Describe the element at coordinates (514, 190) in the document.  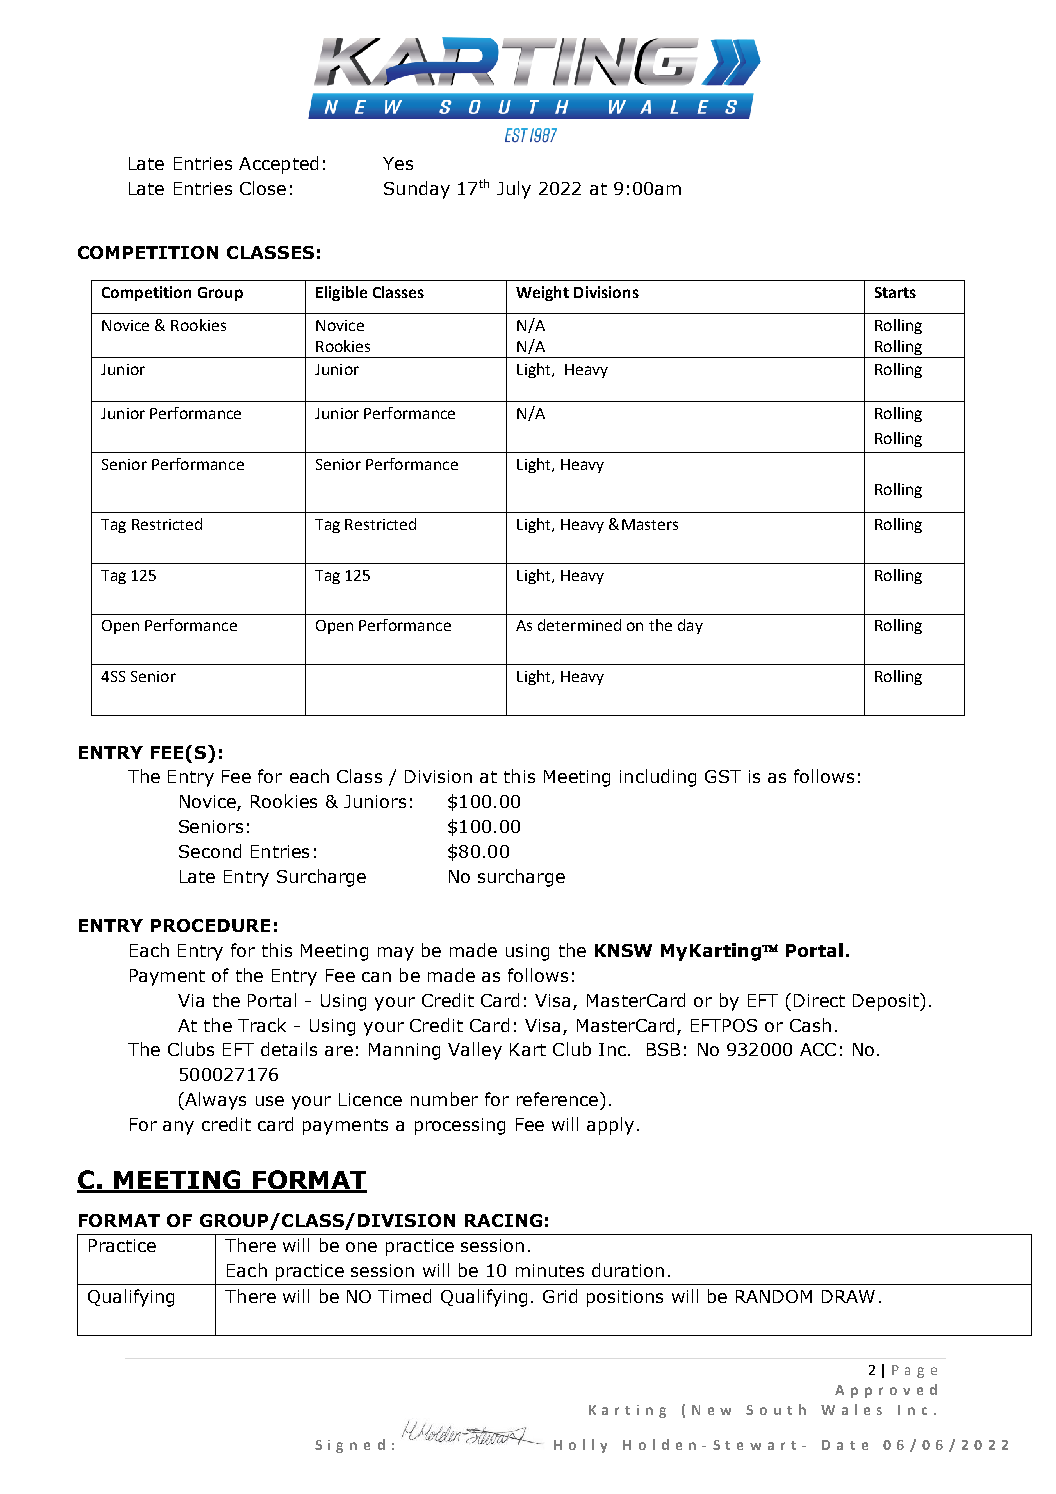
I see `July` at that location.
